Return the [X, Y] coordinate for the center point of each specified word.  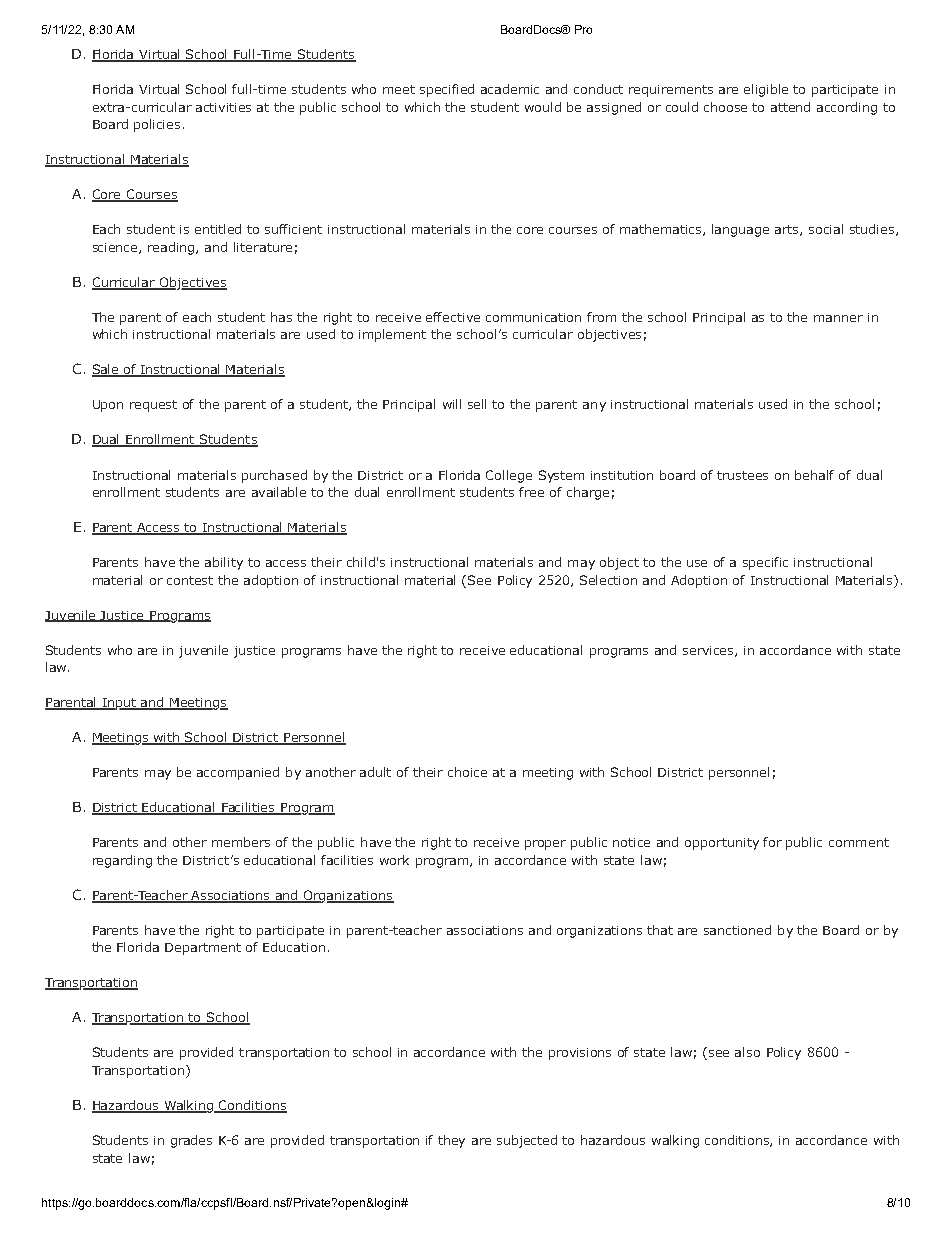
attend [790, 107]
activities [223, 107]
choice [467, 772]
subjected [527, 1141]
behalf [814, 475]
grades [191, 1141]
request [153, 406]
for [772, 842]
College [509, 476]
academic [510, 89]
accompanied [238, 773]
